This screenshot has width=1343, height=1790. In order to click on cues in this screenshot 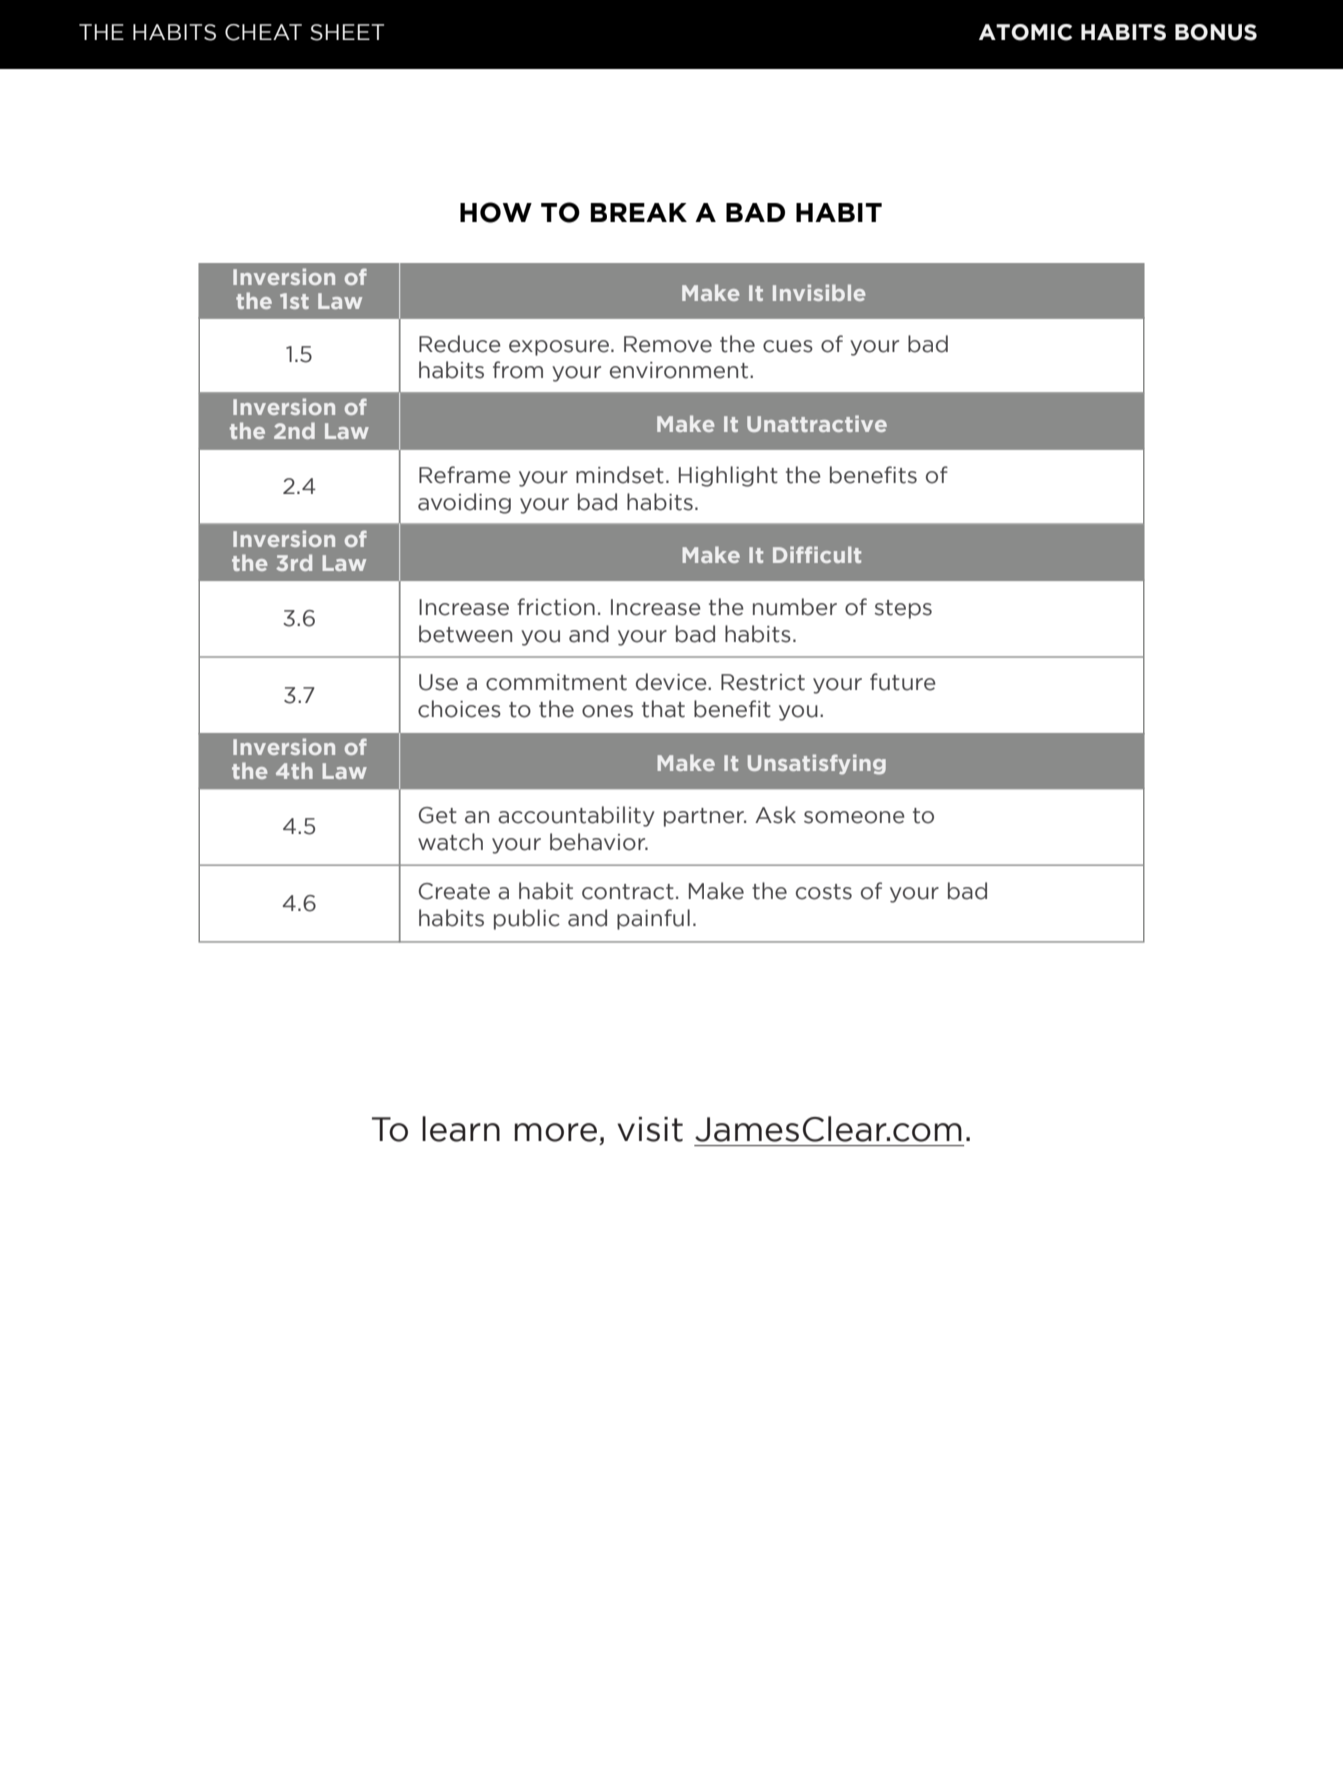, I will do `click(788, 346)`.
